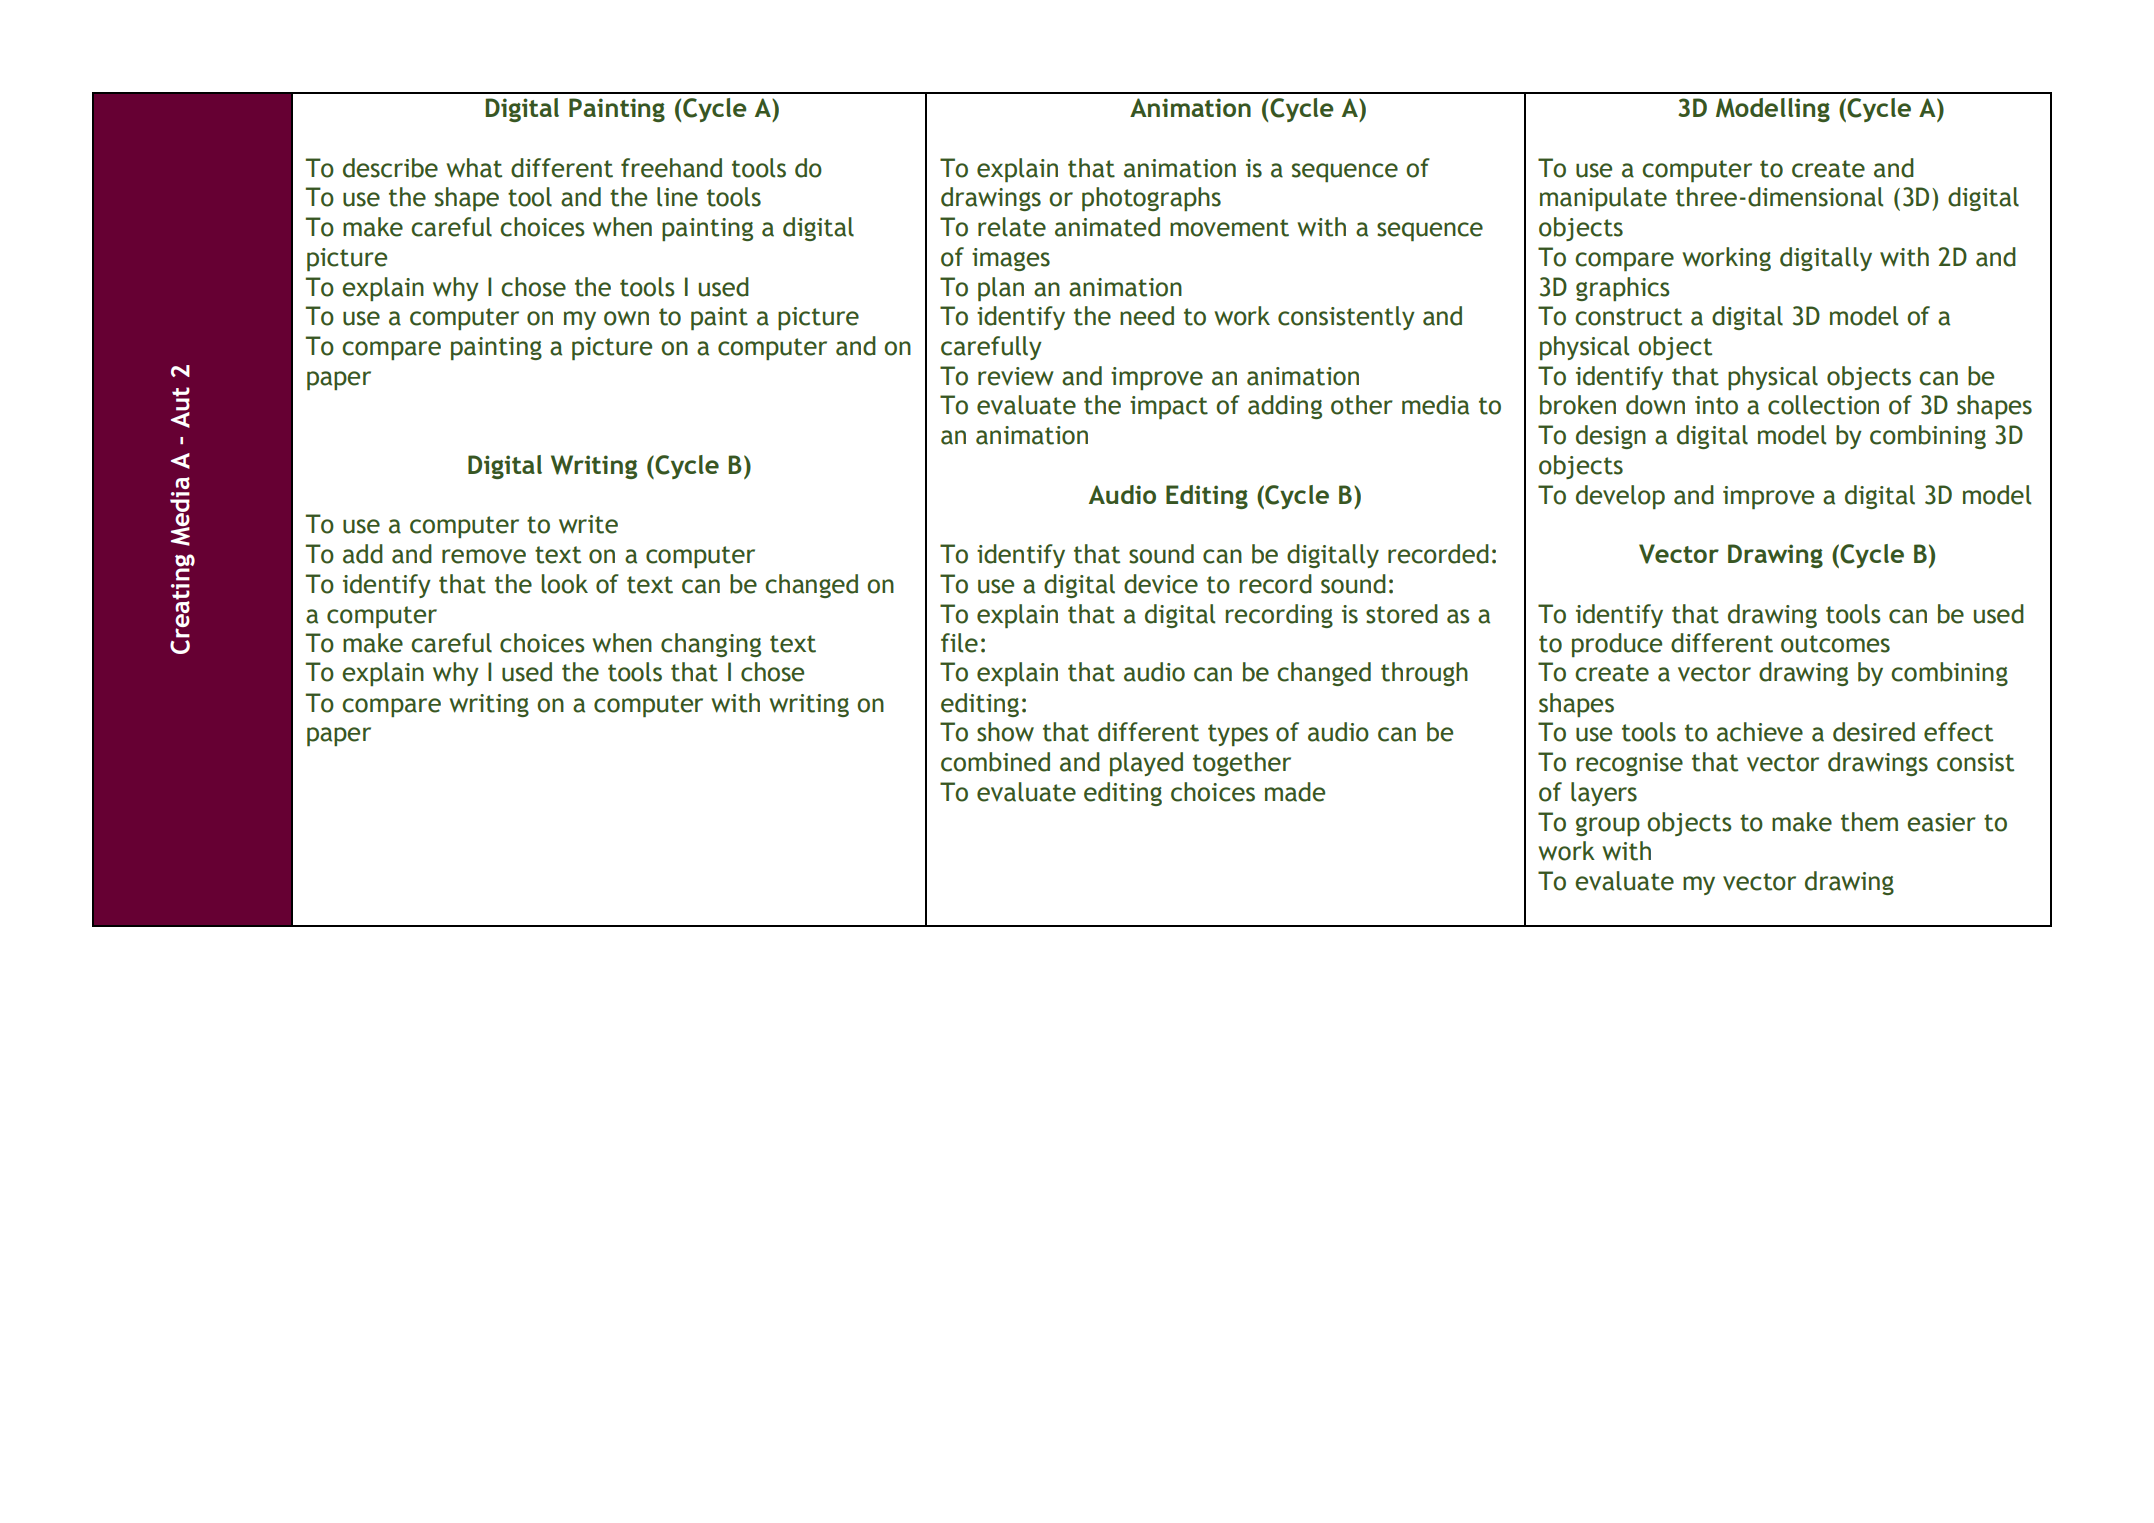 Image resolution: width=2154 pixels, height=1523 pixels. Describe the element at coordinates (677, 197) in the document. I see `line` at that location.
